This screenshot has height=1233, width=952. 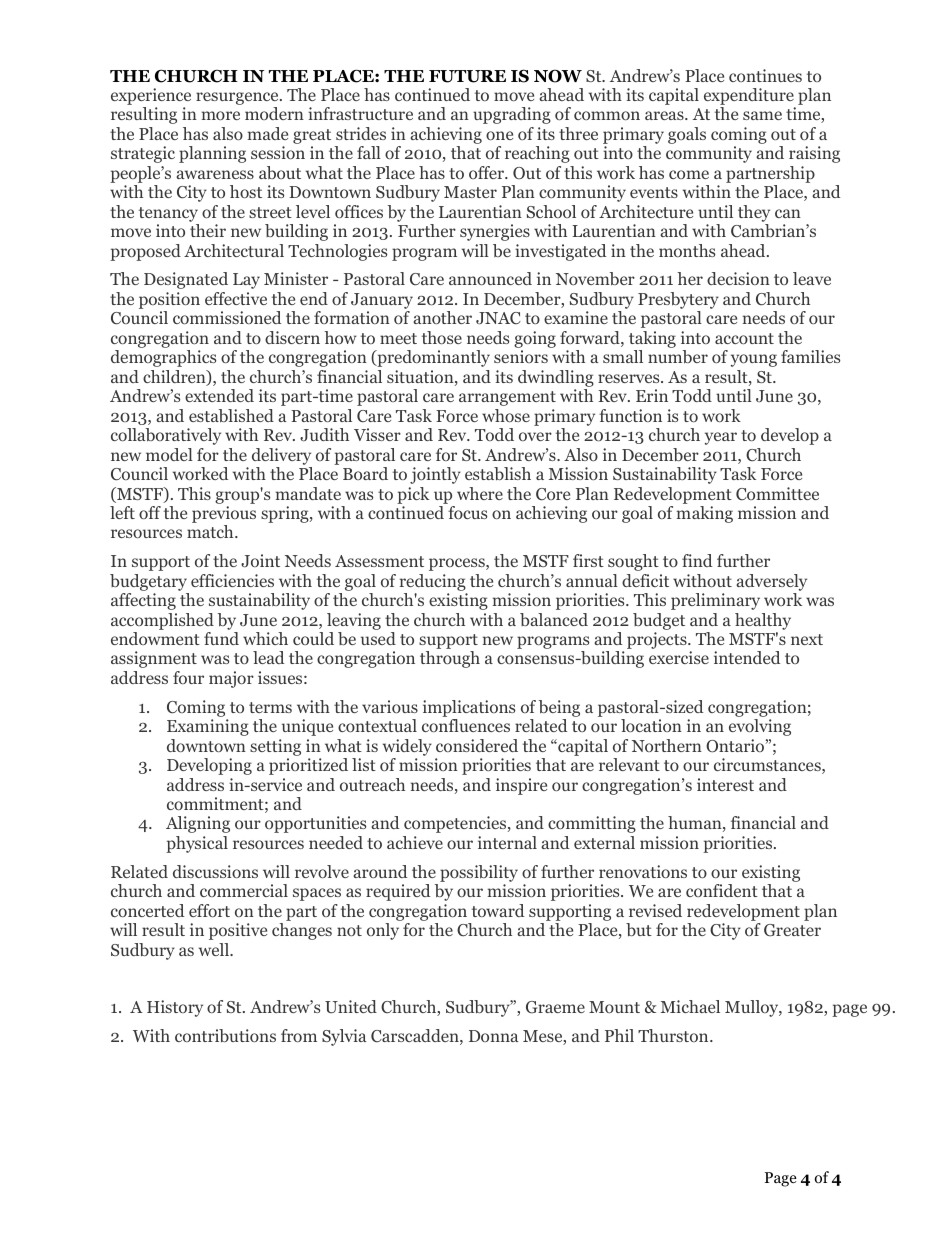 What do you see at coordinates (721, 438) in the screenshot?
I see `year` at bounding box center [721, 438].
